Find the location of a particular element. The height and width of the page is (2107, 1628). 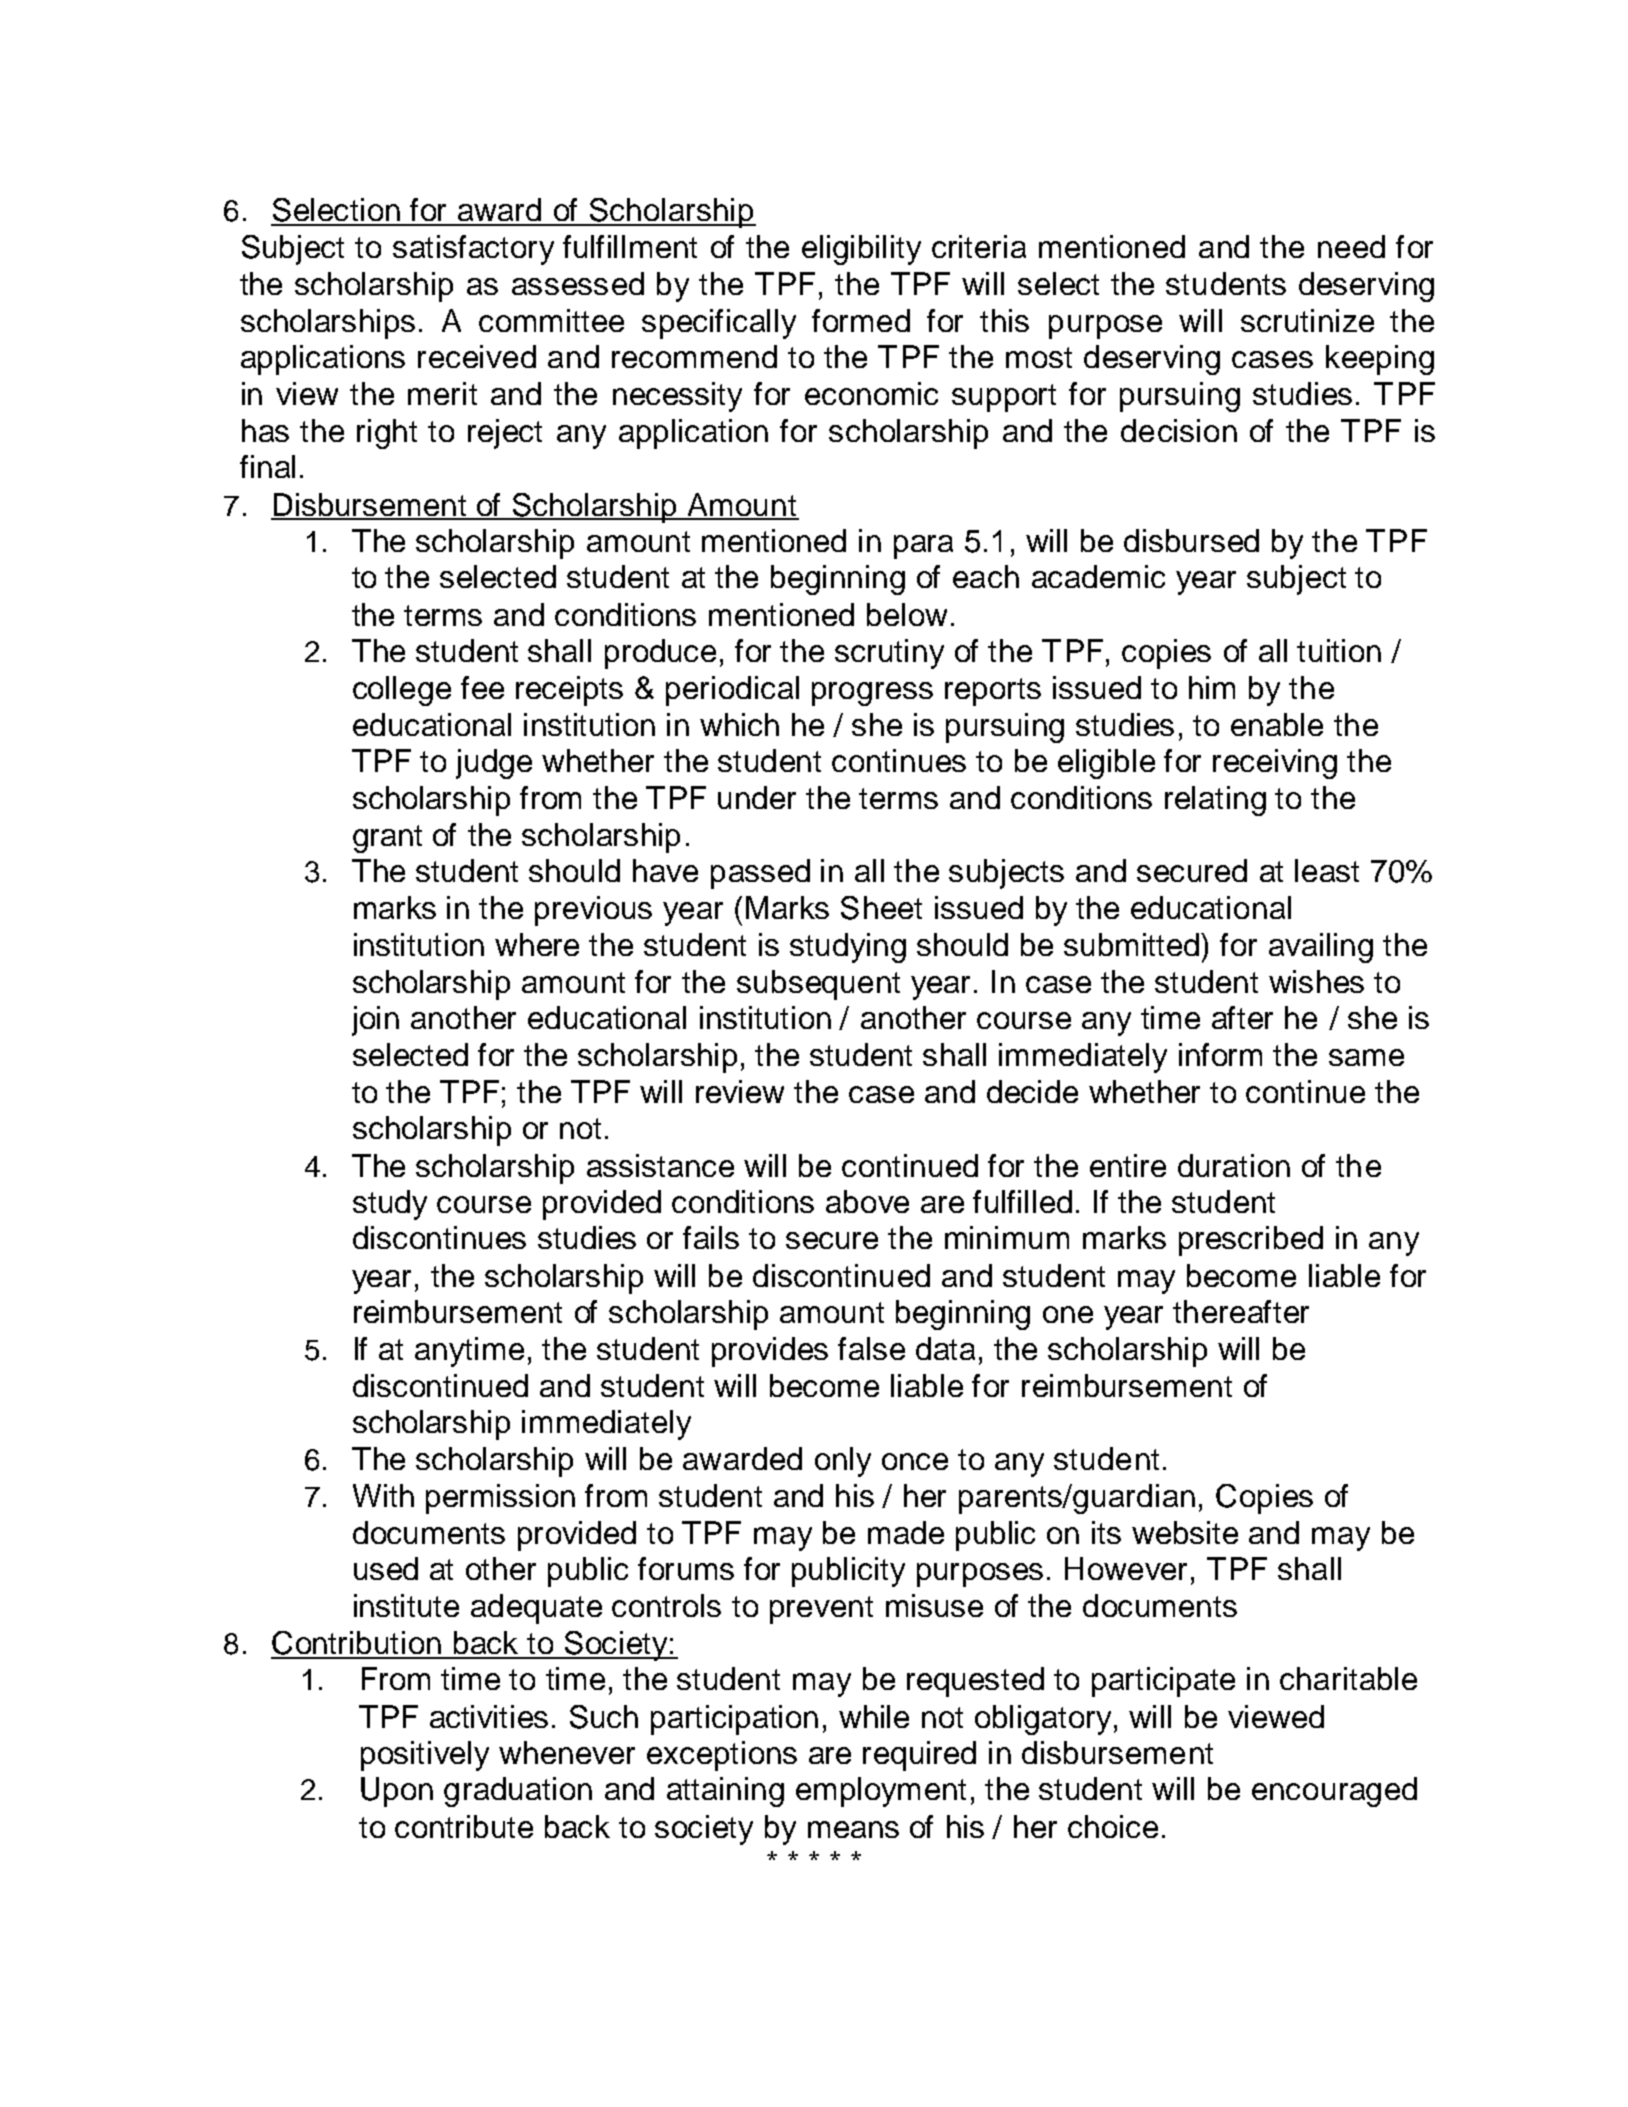

Upon is located at coordinates (397, 1792).
